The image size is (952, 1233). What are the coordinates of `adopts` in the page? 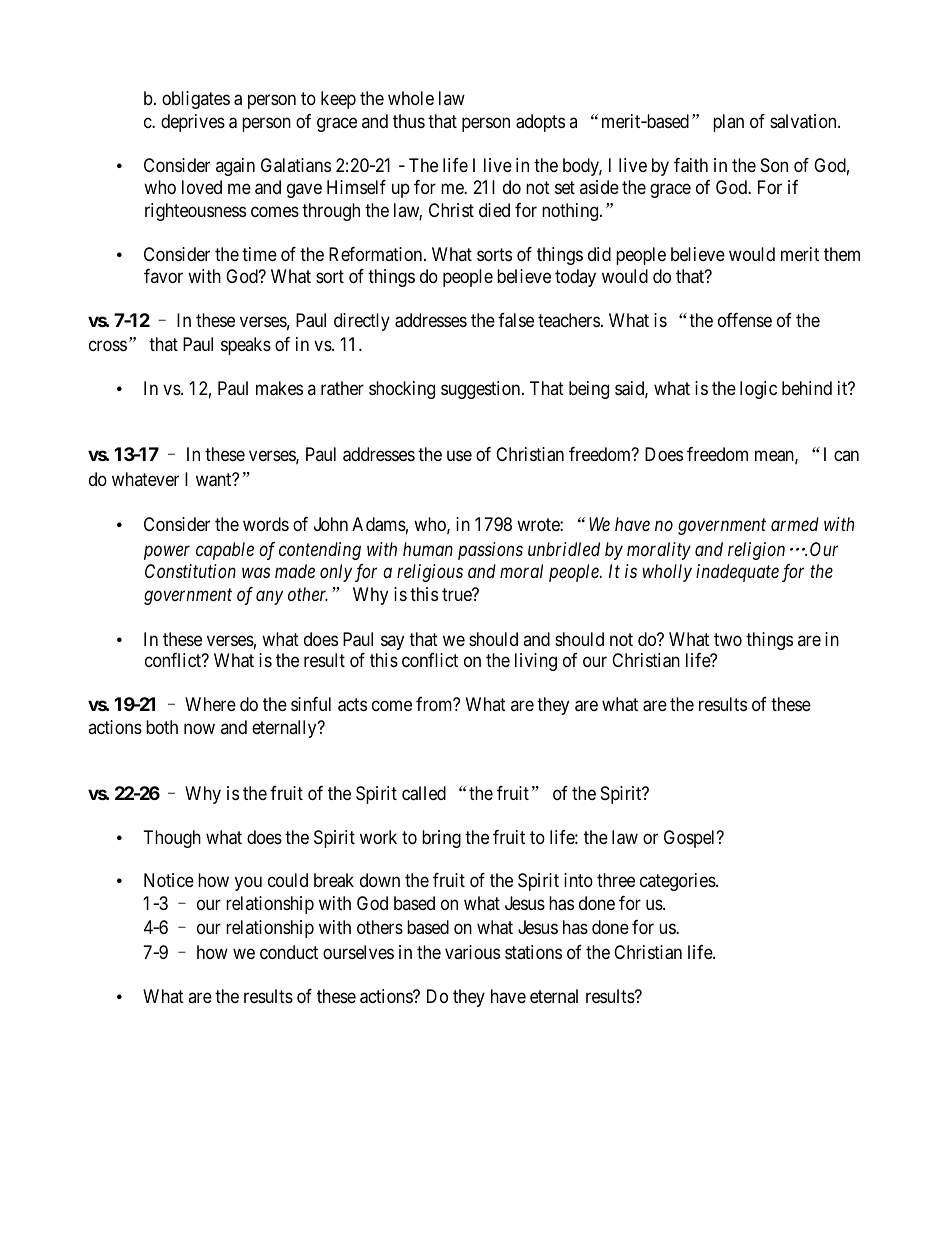 It's located at (540, 123).
